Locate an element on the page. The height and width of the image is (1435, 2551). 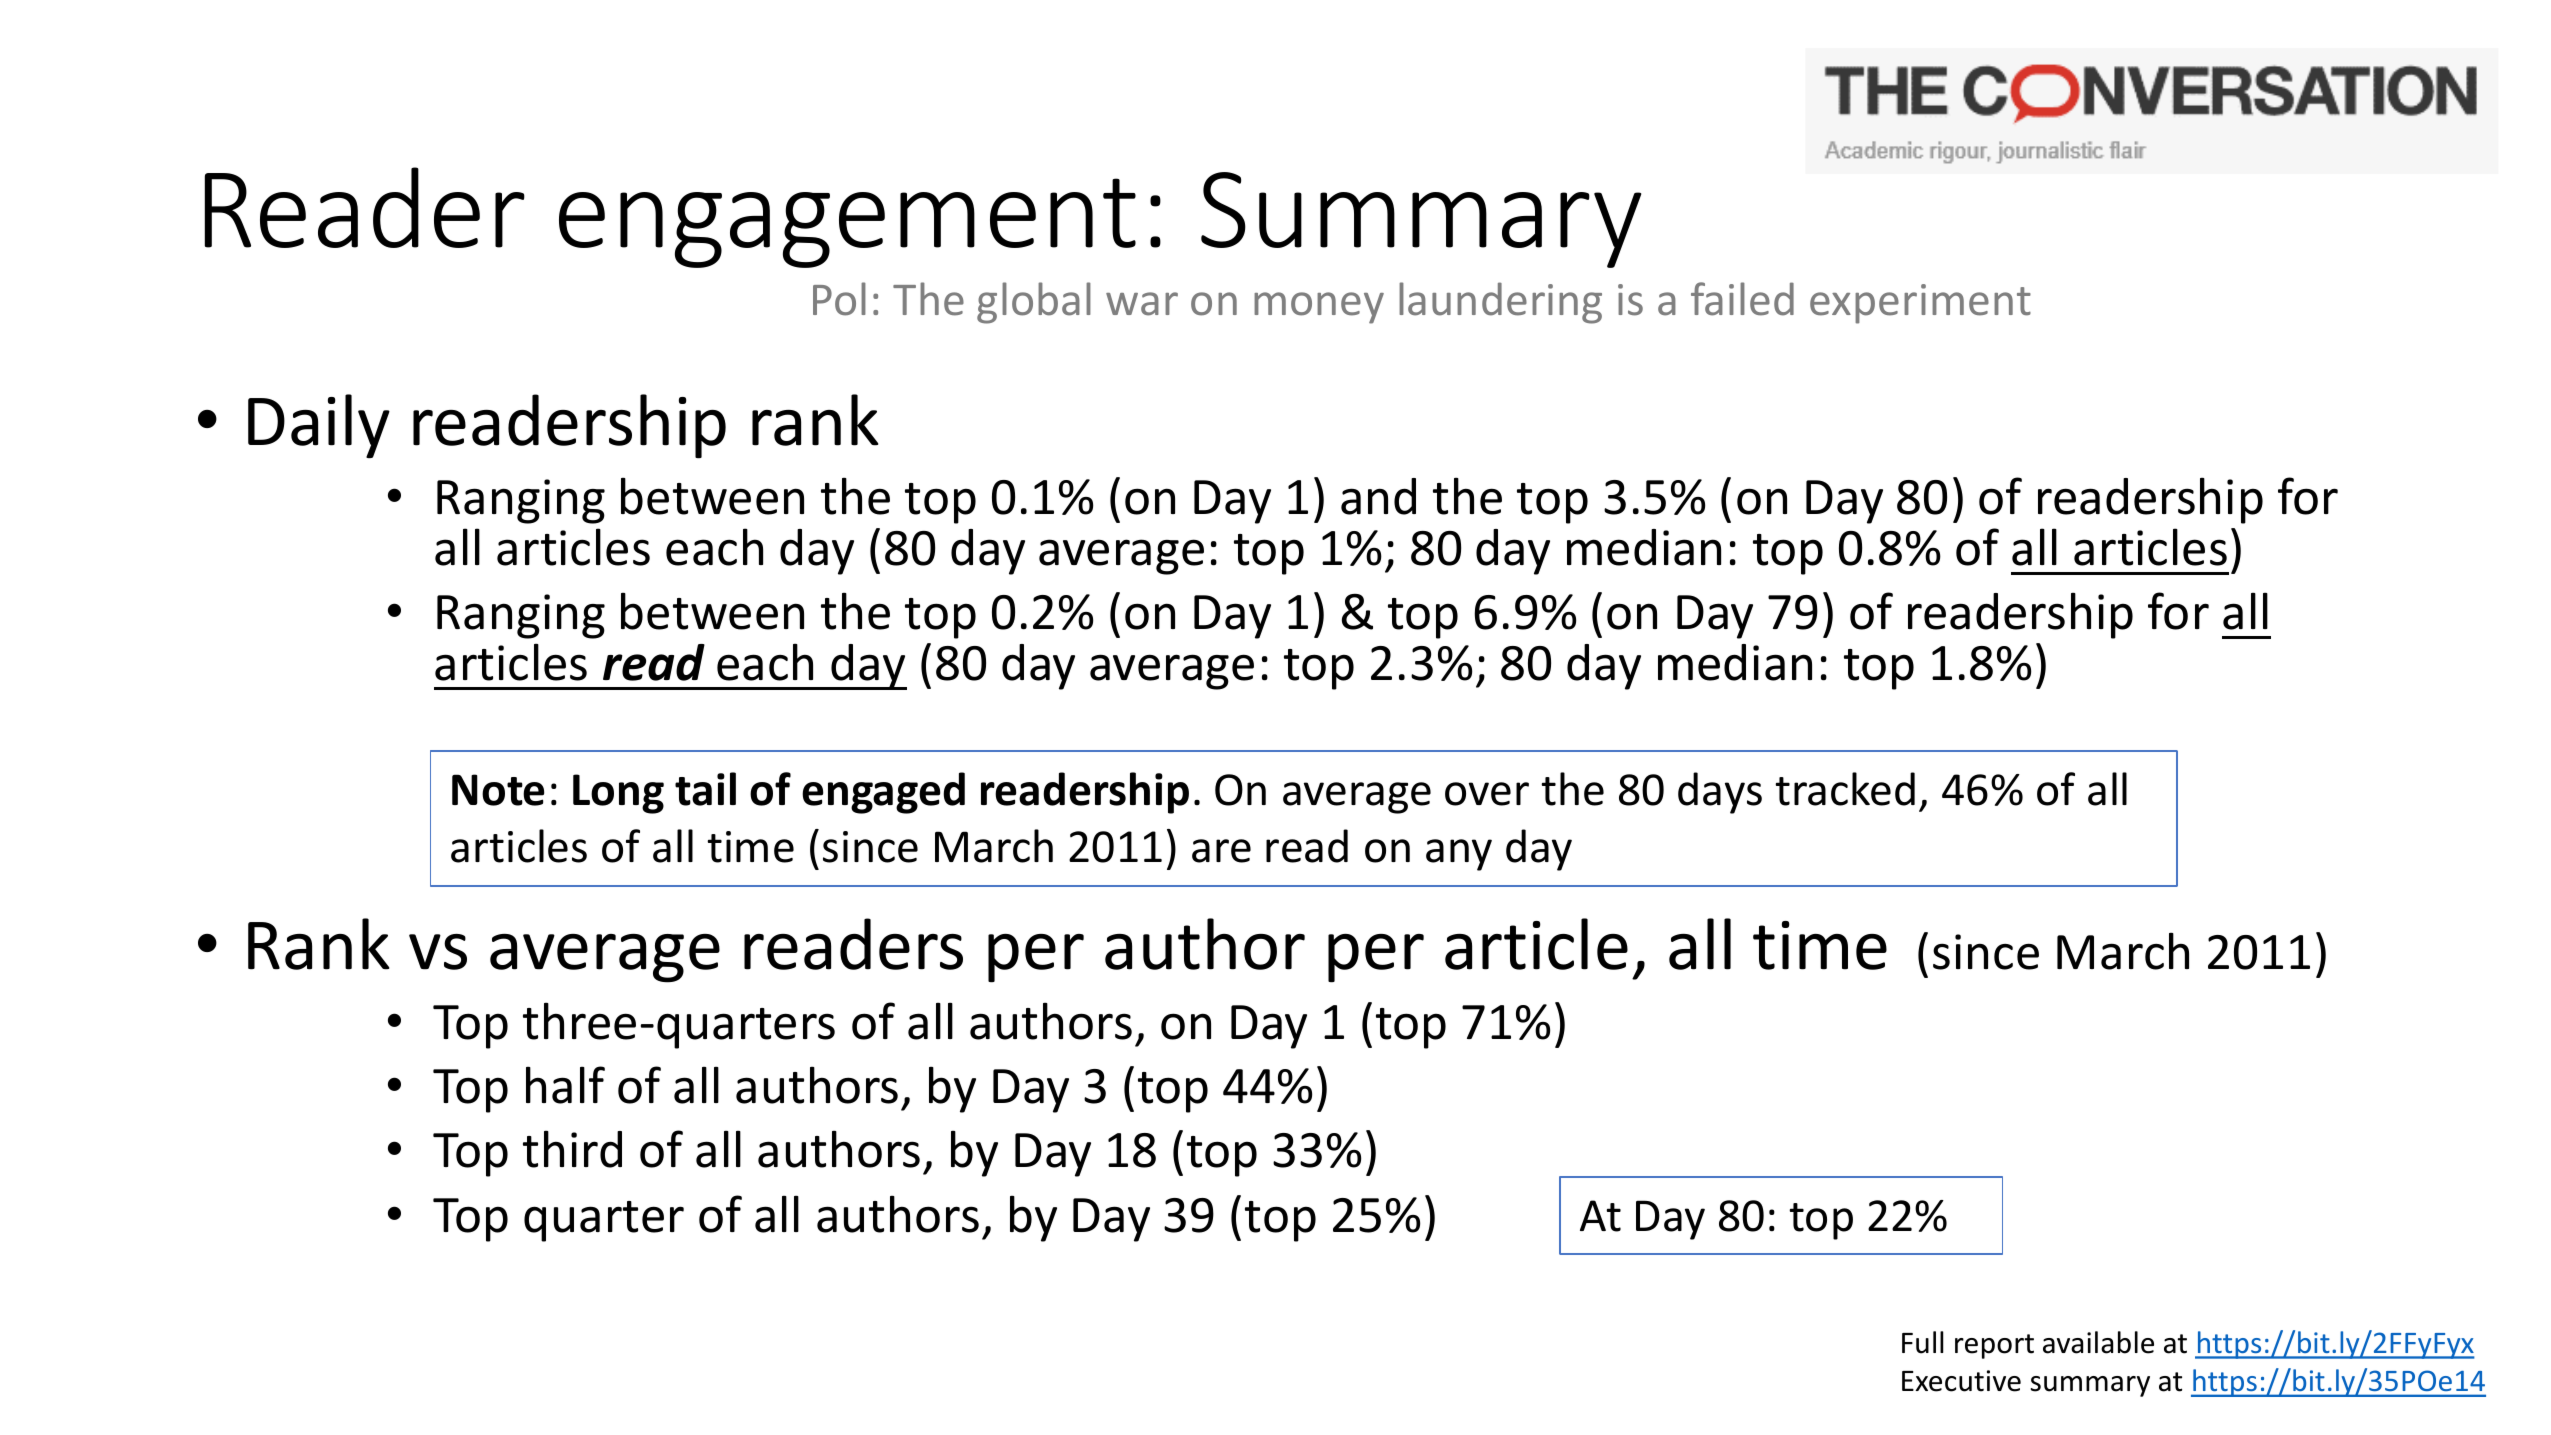
half is located at coordinates (565, 1085).
